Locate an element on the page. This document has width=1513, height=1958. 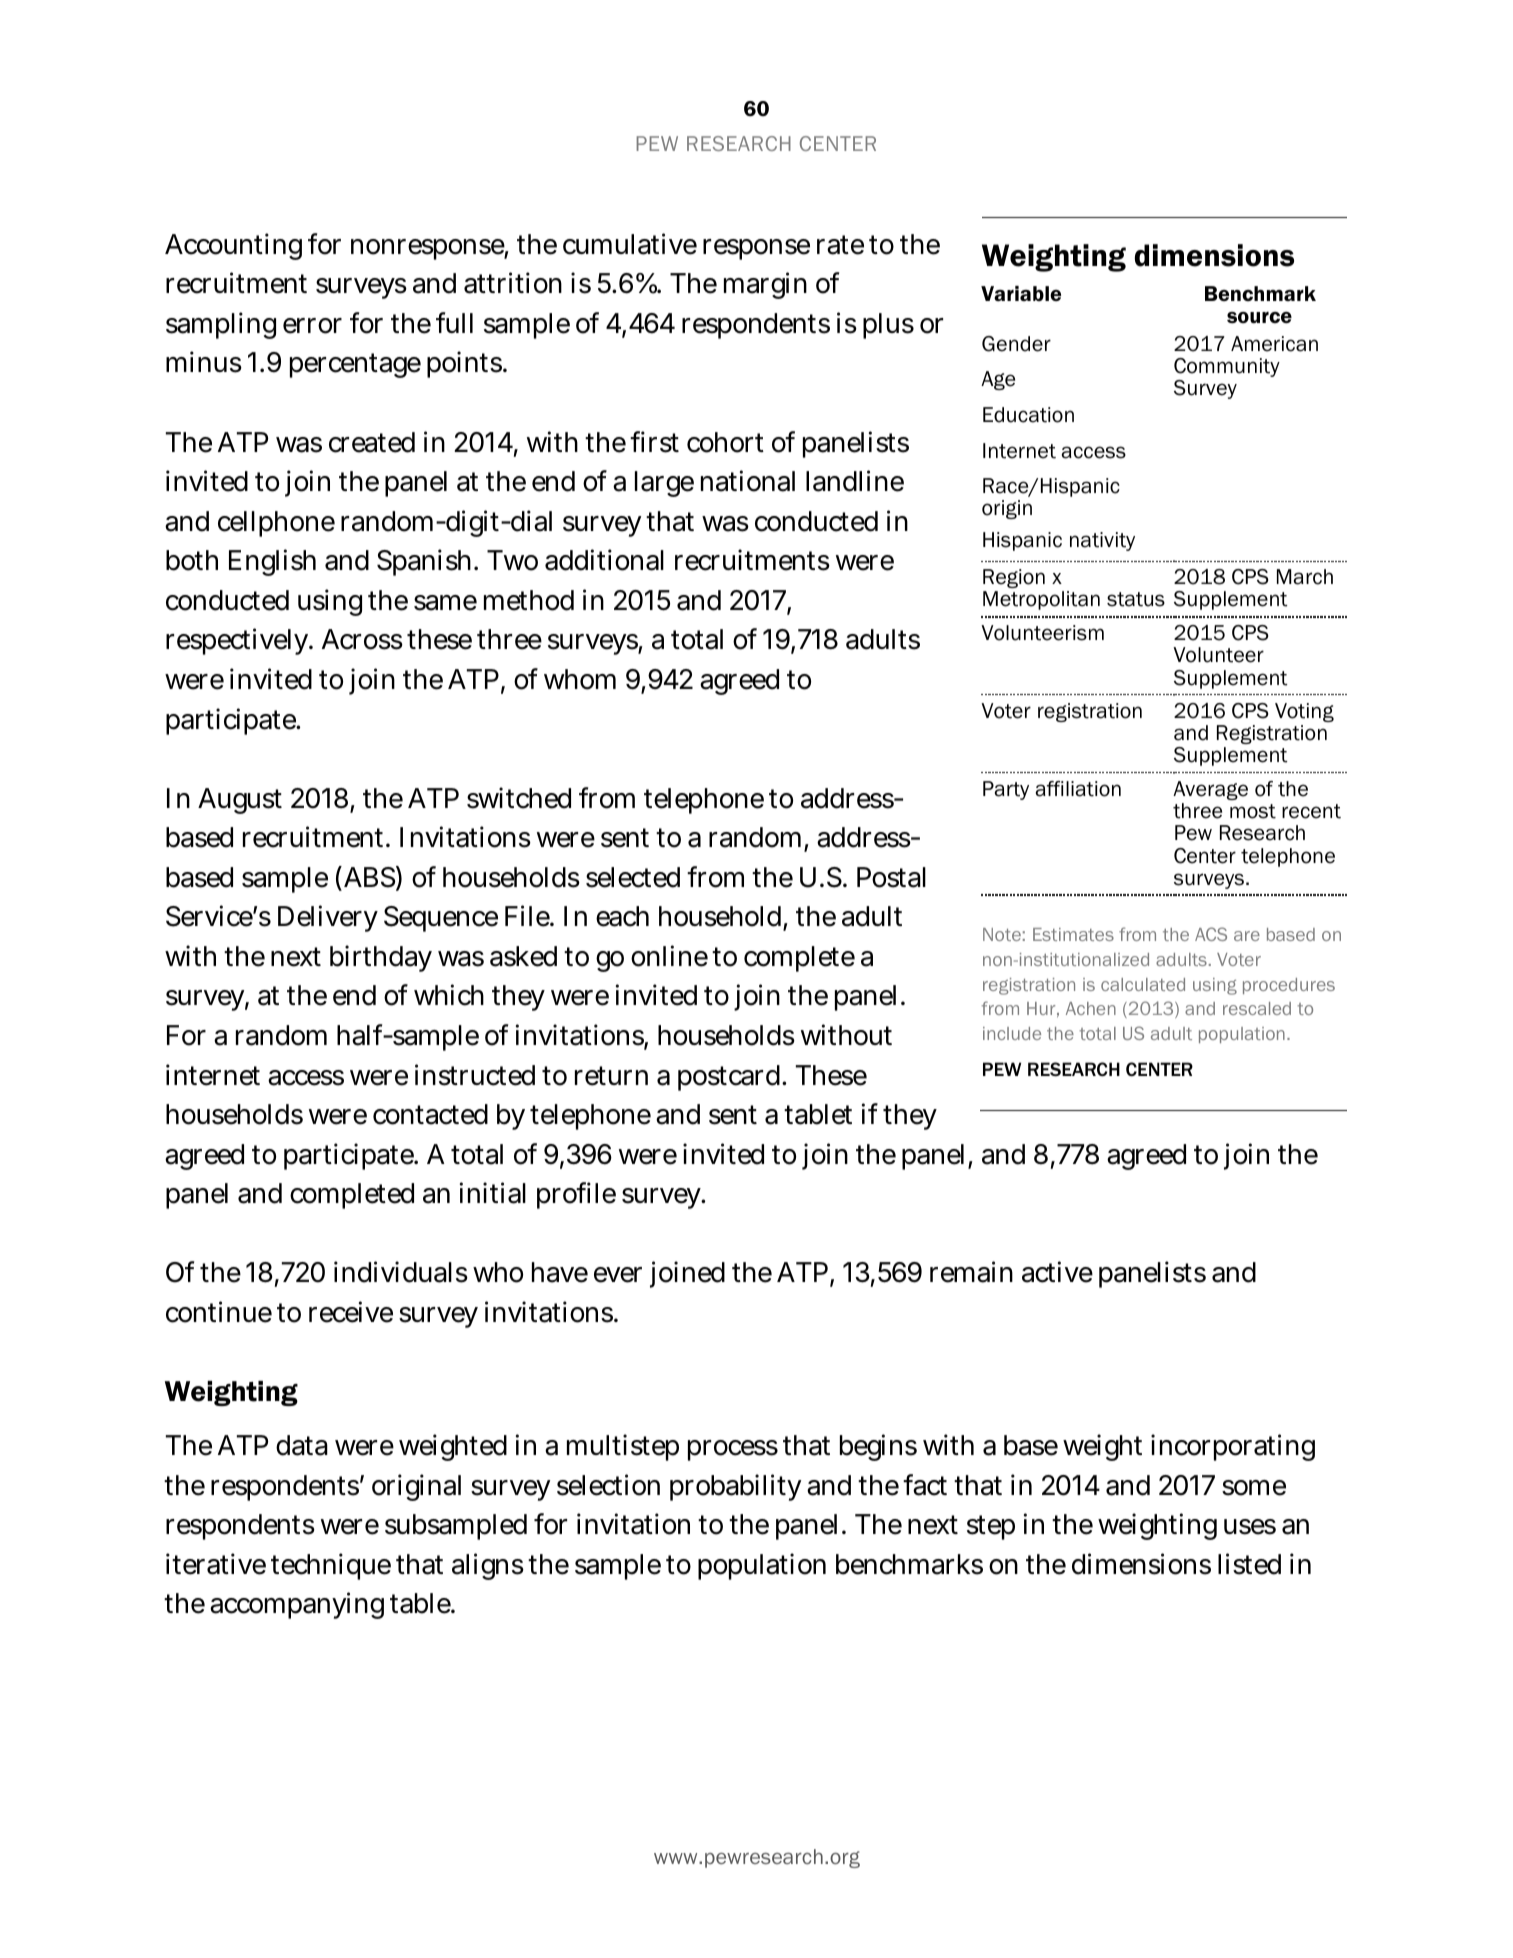
error is located at coordinates (312, 326).
